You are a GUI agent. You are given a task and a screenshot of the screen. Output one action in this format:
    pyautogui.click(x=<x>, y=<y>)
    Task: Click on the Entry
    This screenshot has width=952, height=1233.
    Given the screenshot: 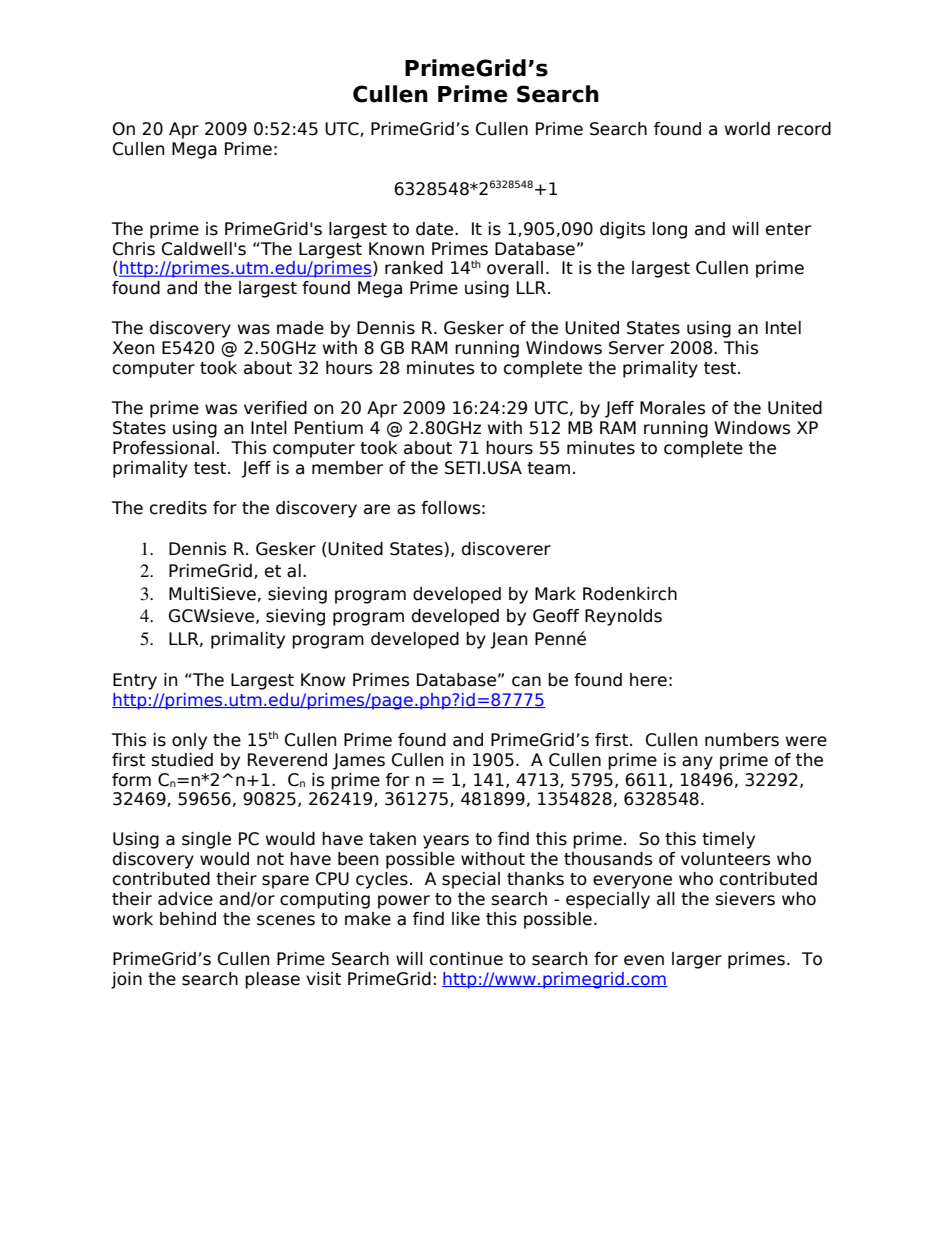 What is the action you would take?
    pyautogui.click(x=135, y=681)
